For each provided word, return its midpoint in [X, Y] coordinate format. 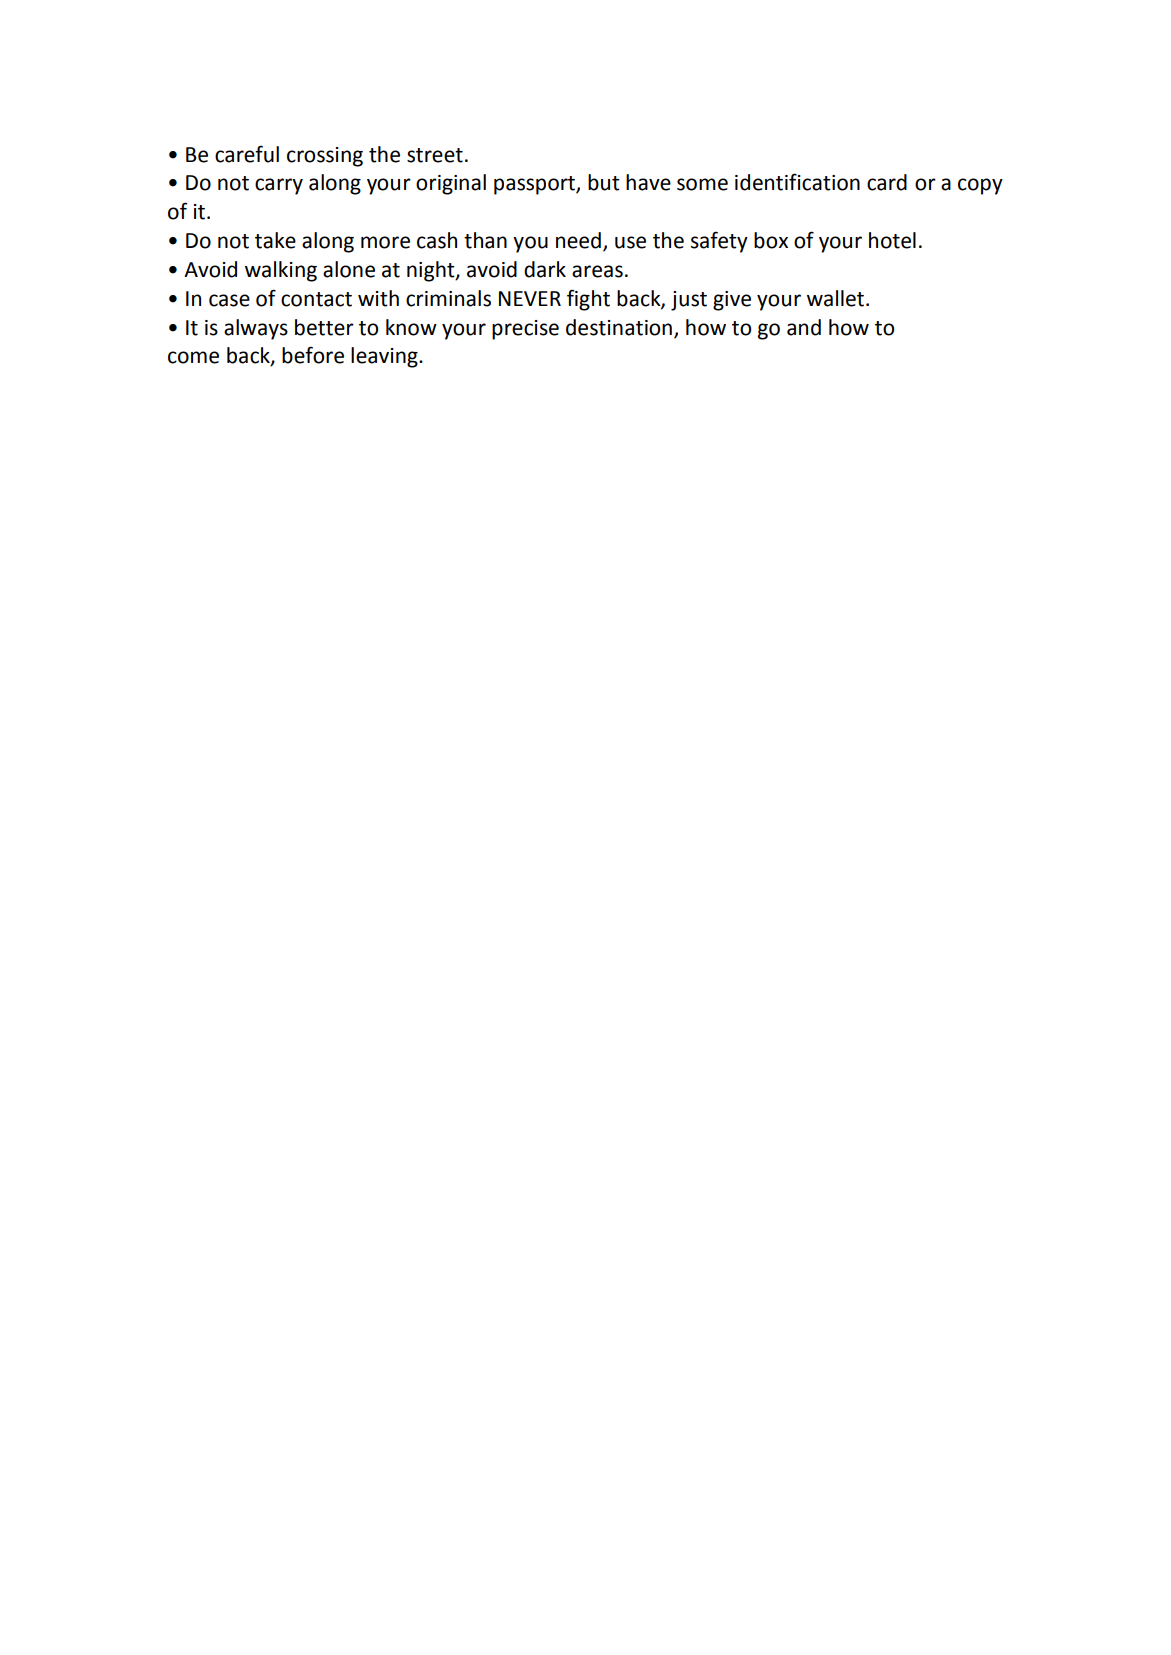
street [435, 155]
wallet [837, 298]
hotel [892, 240]
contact [316, 299]
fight [588, 300]
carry [279, 186]
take [275, 240]
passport [535, 185]
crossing [325, 157]
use [630, 242]
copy [980, 186]
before [313, 355]
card [887, 182]
